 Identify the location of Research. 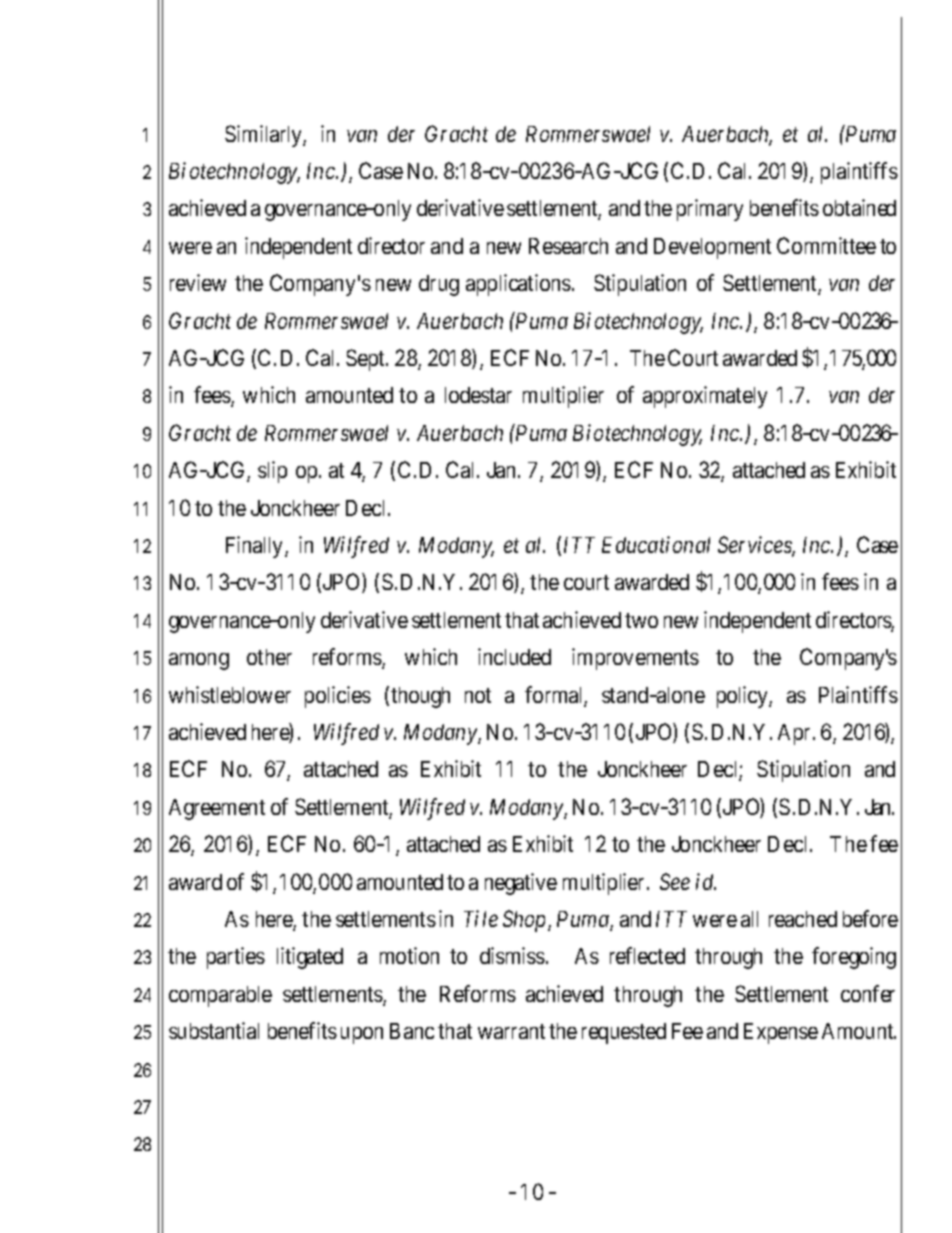
(568, 246).
